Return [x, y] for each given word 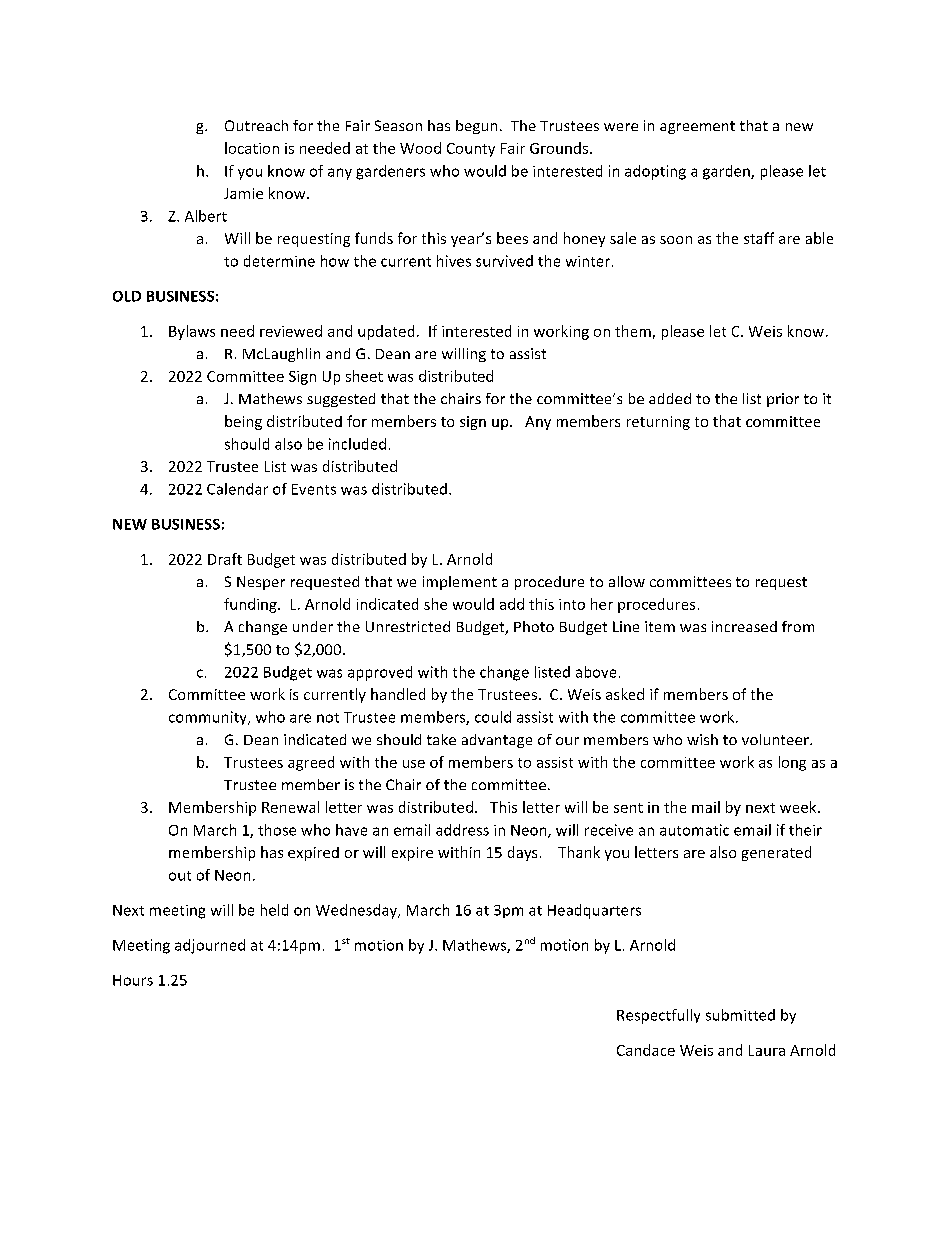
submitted [740, 1015]
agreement [697, 127]
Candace [646, 1050]
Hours [133, 980]
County [471, 150]
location [252, 148]
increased [744, 626]
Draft [225, 559]
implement [460, 583]
